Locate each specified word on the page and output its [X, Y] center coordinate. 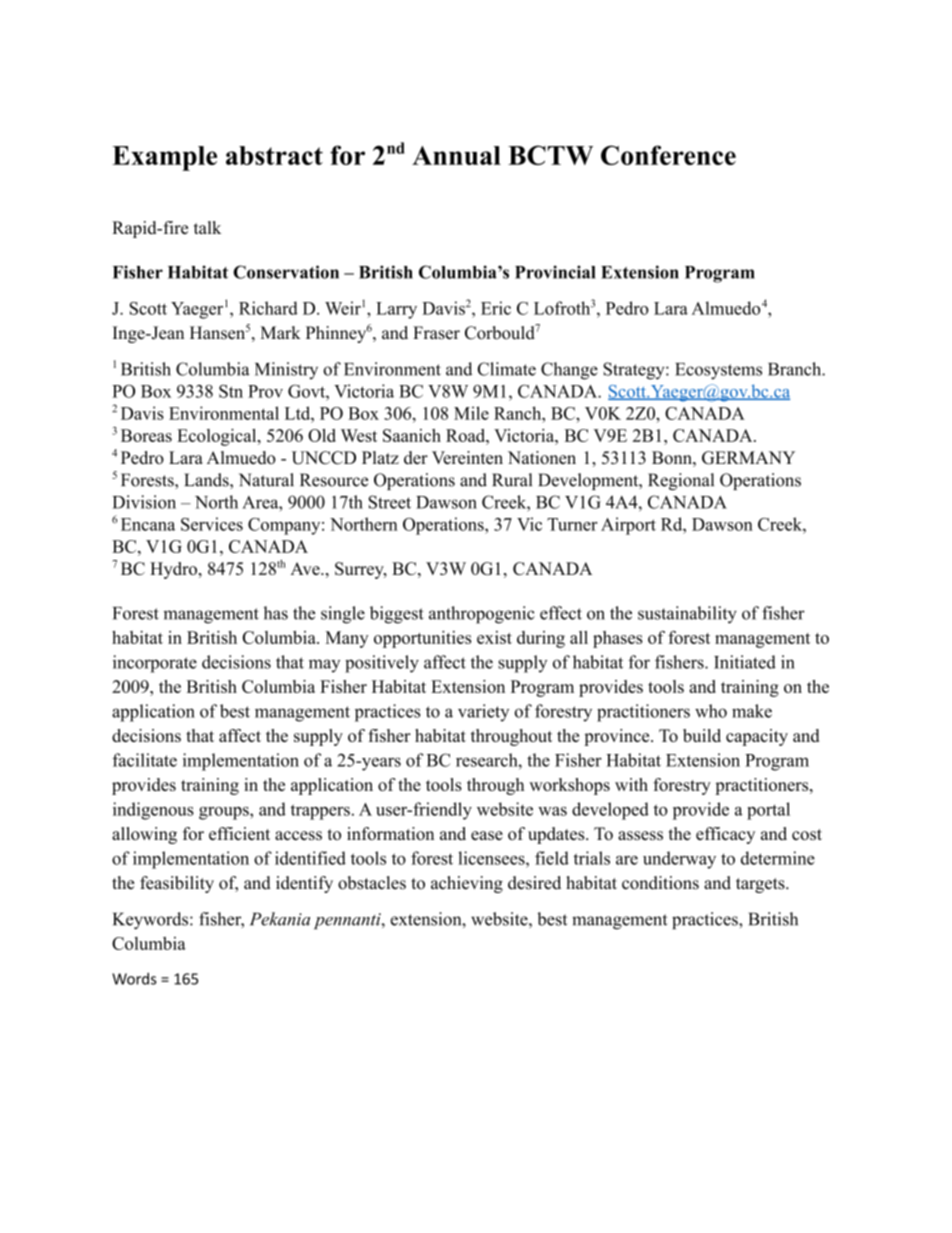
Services [212, 524]
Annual [456, 155]
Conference [668, 155]
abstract [274, 155]
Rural [512, 480]
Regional [681, 481]
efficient [239, 833]
